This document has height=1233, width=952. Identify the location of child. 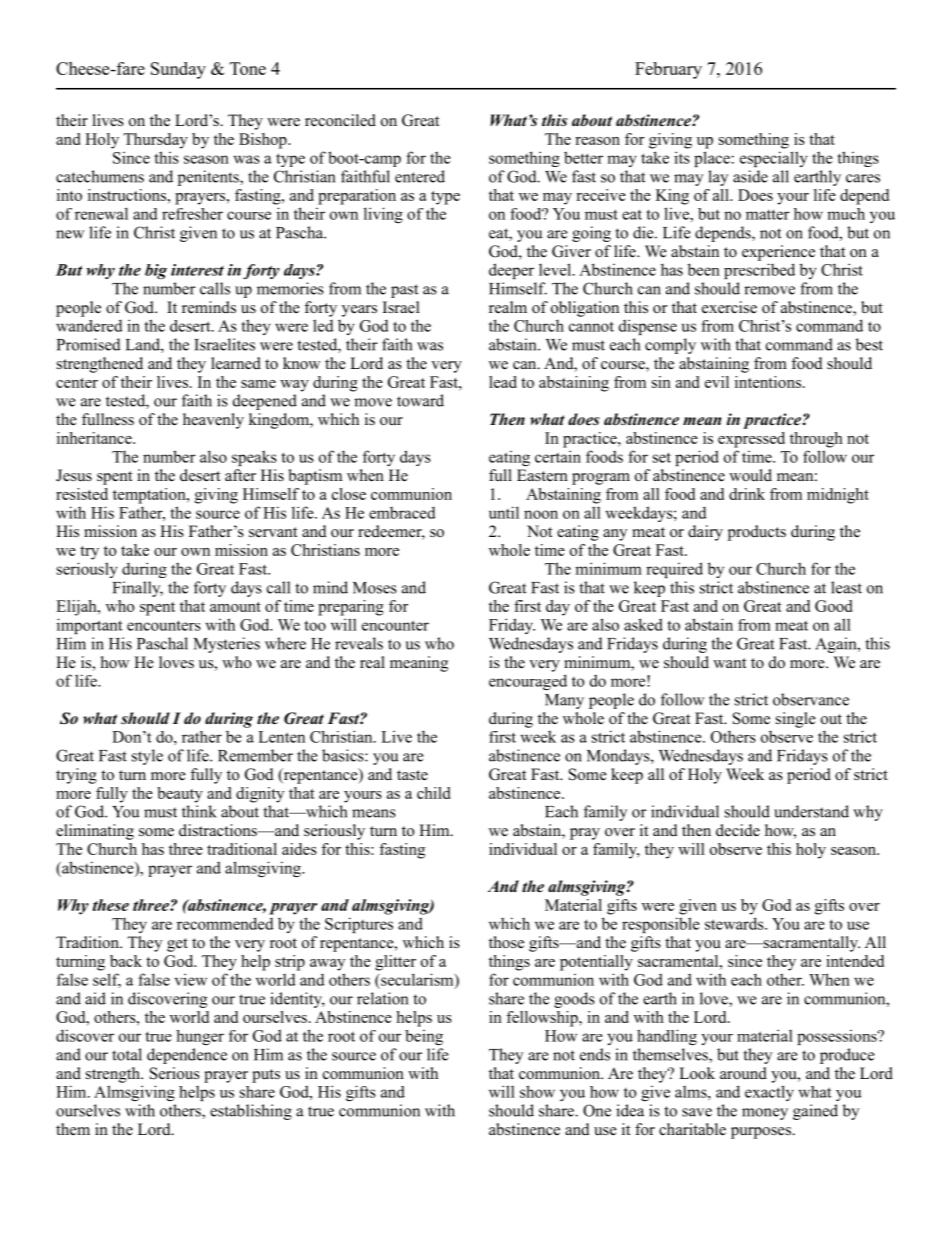
(433, 793).
